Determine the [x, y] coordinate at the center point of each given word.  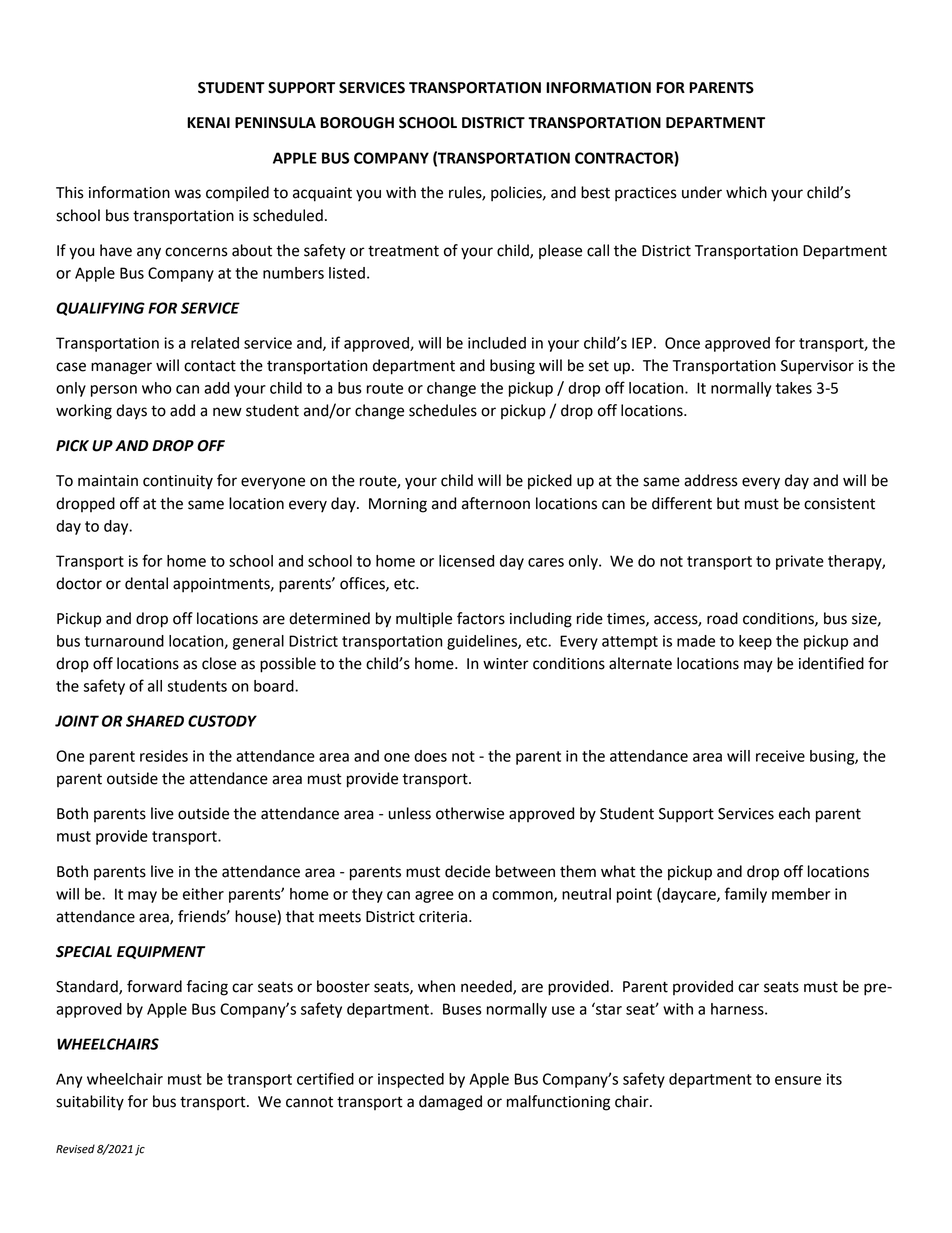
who [157, 388]
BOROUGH [357, 123]
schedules [443, 410]
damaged [450, 1103]
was [188, 194]
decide [467, 871]
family [746, 895]
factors [481, 618]
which [746, 192]
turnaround [124, 641]
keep [755, 642]
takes [794, 388]
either [203, 894]
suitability [90, 1103]
